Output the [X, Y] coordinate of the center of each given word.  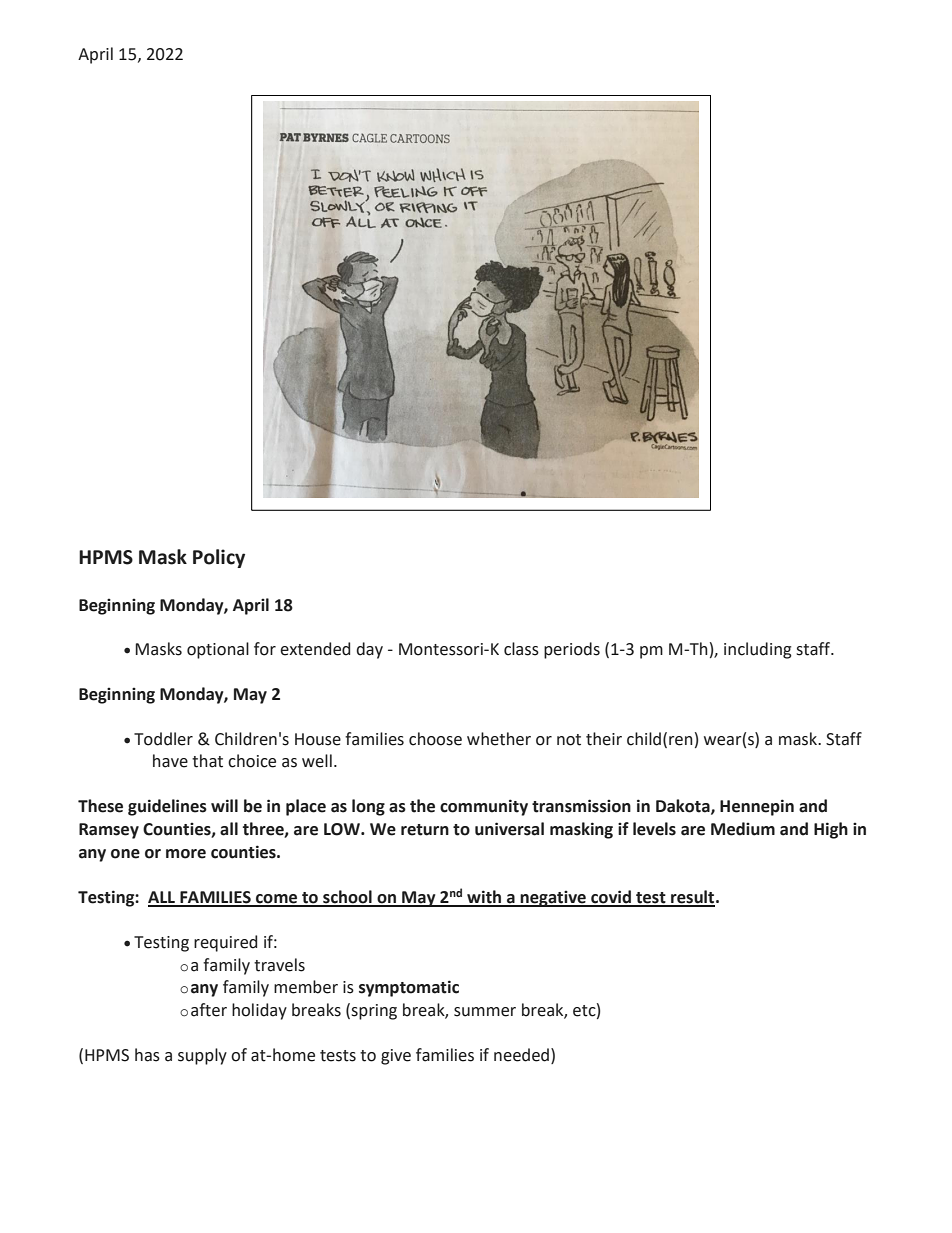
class [521, 649]
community [484, 807]
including [758, 650]
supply [202, 1056]
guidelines [167, 807]
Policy [219, 558]
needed [521, 1055]
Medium [743, 829]
